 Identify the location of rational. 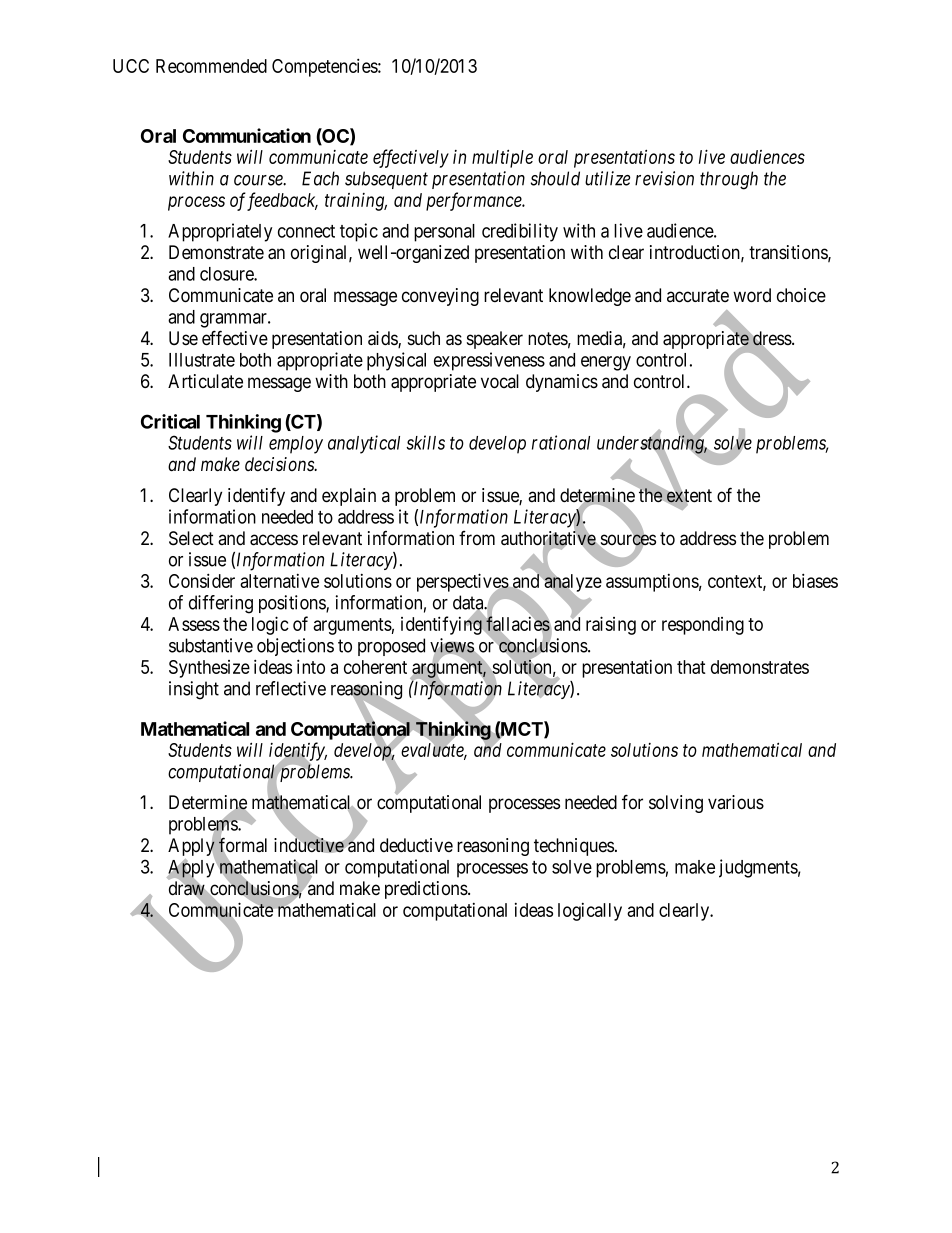
(561, 442).
